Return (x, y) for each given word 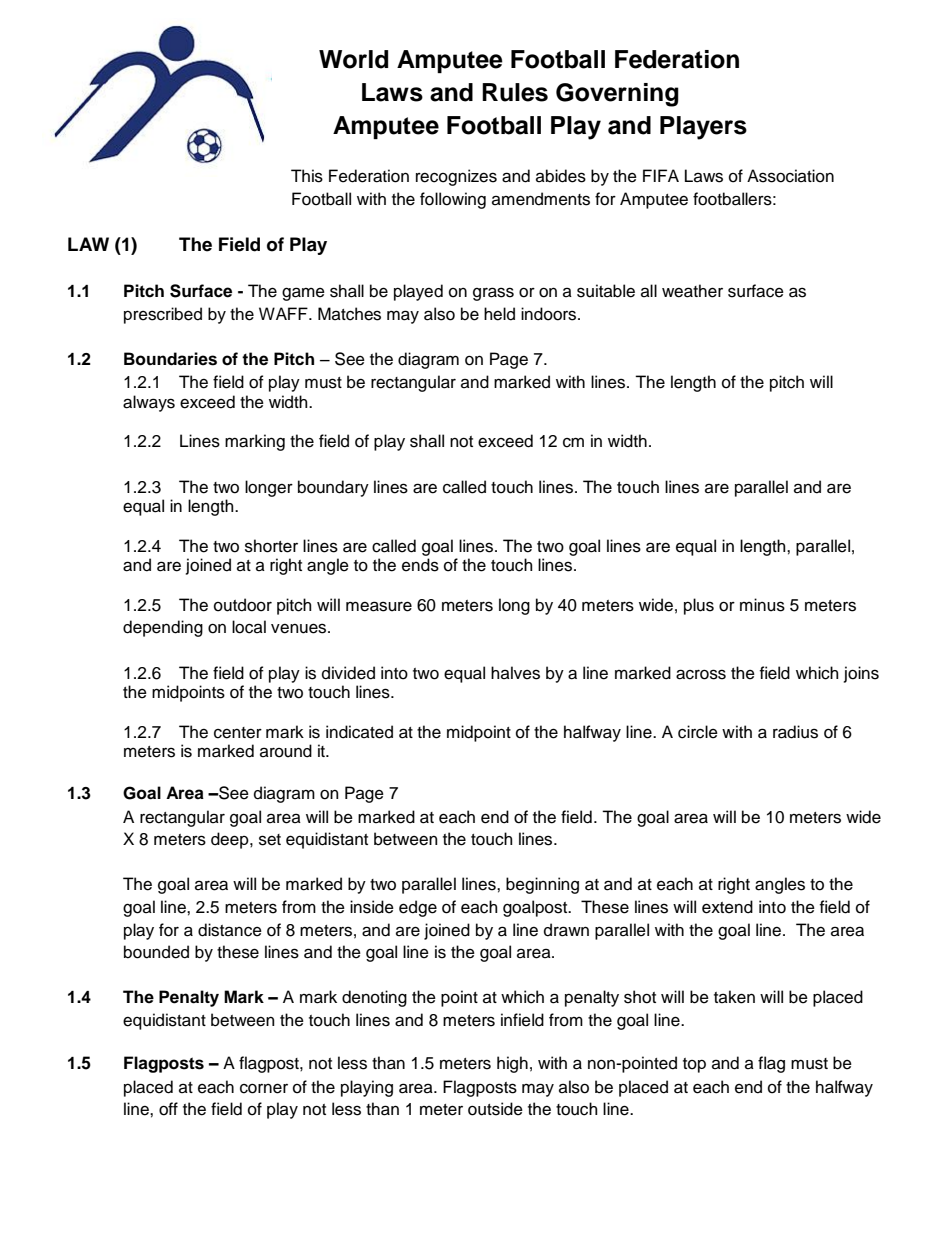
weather (692, 291)
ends (420, 565)
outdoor (243, 605)
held (499, 314)
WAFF (284, 313)
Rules (515, 92)
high (512, 1064)
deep (231, 840)
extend (727, 907)
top (694, 1065)
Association (790, 176)
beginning (542, 885)
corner (264, 1088)
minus (762, 605)
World (353, 59)
